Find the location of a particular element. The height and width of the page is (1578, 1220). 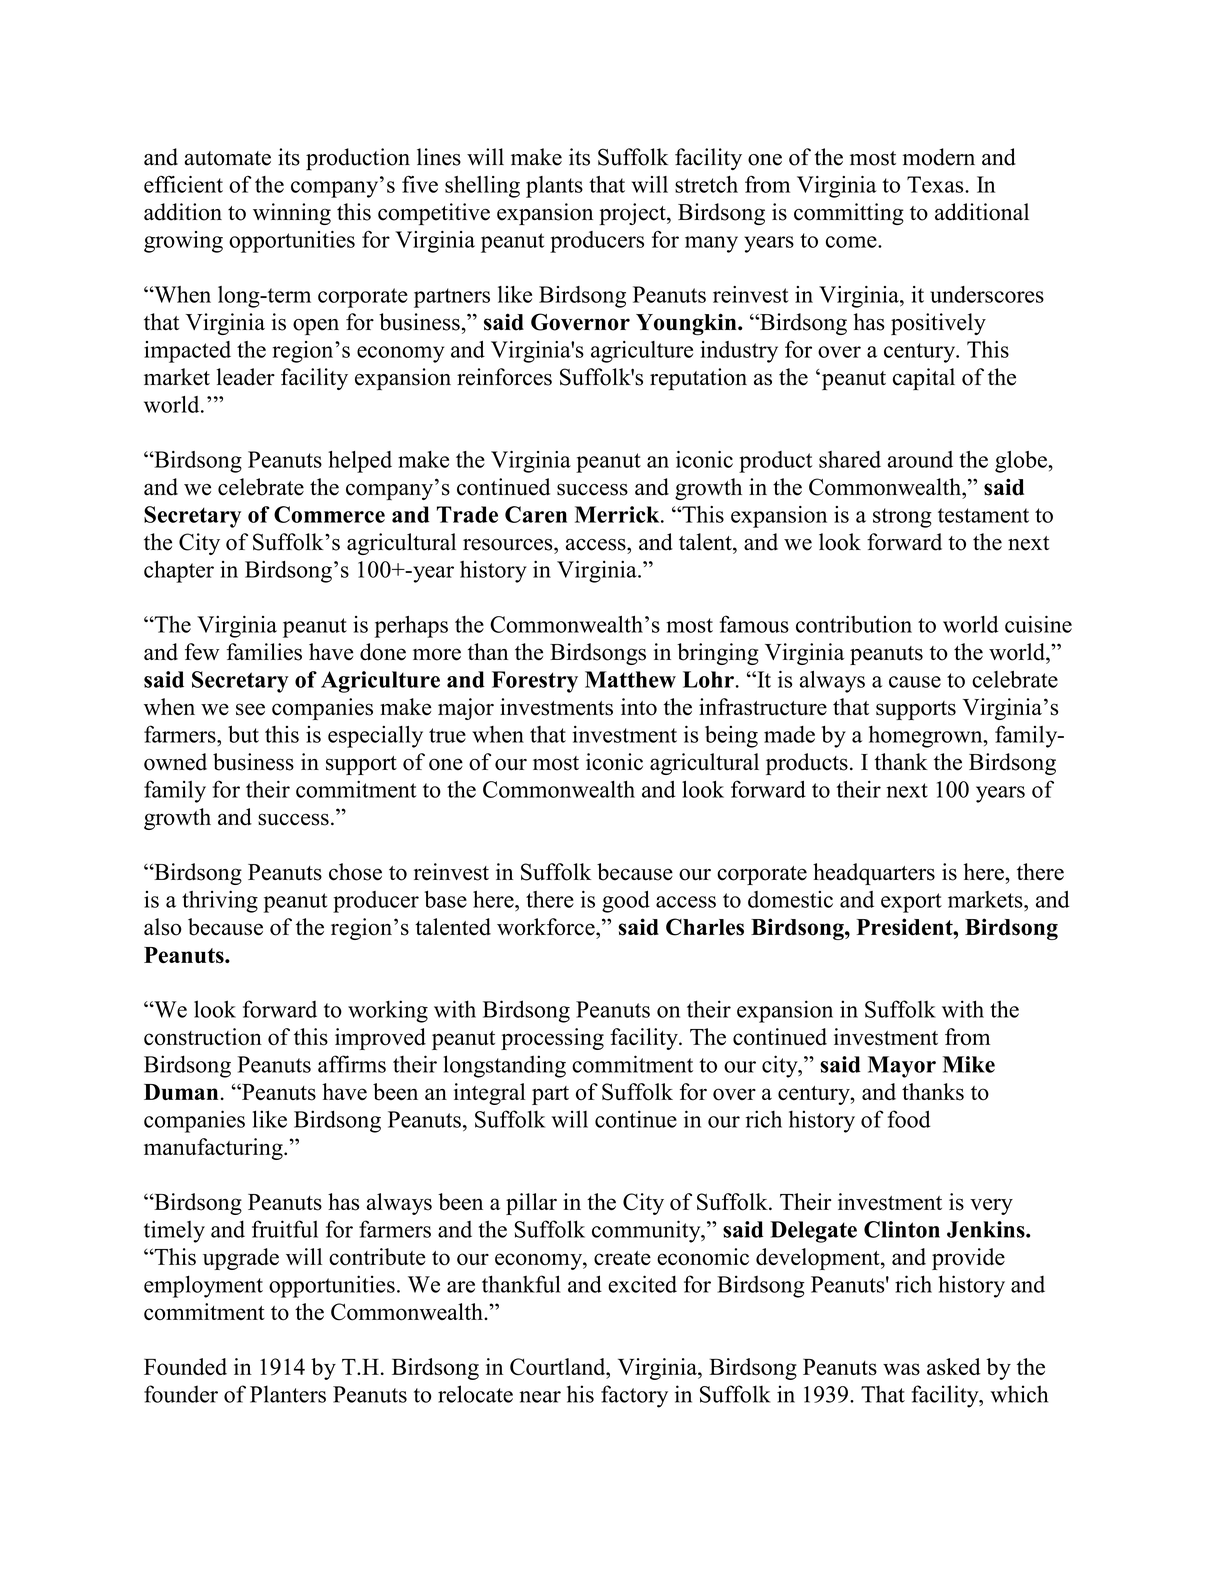

leader is located at coordinates (246, 377).
